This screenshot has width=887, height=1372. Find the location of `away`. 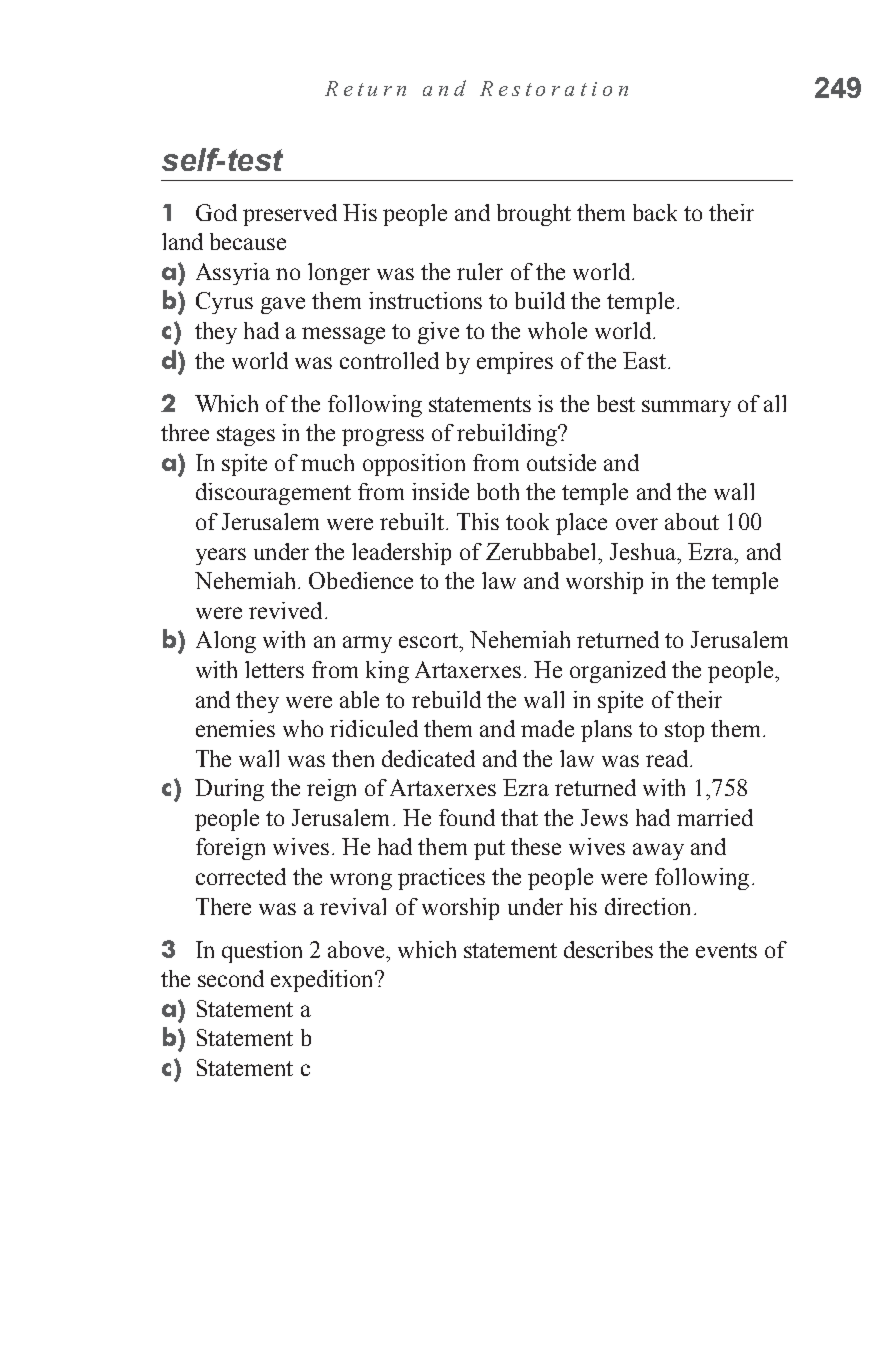

away is located at coordinates (658, 851).
